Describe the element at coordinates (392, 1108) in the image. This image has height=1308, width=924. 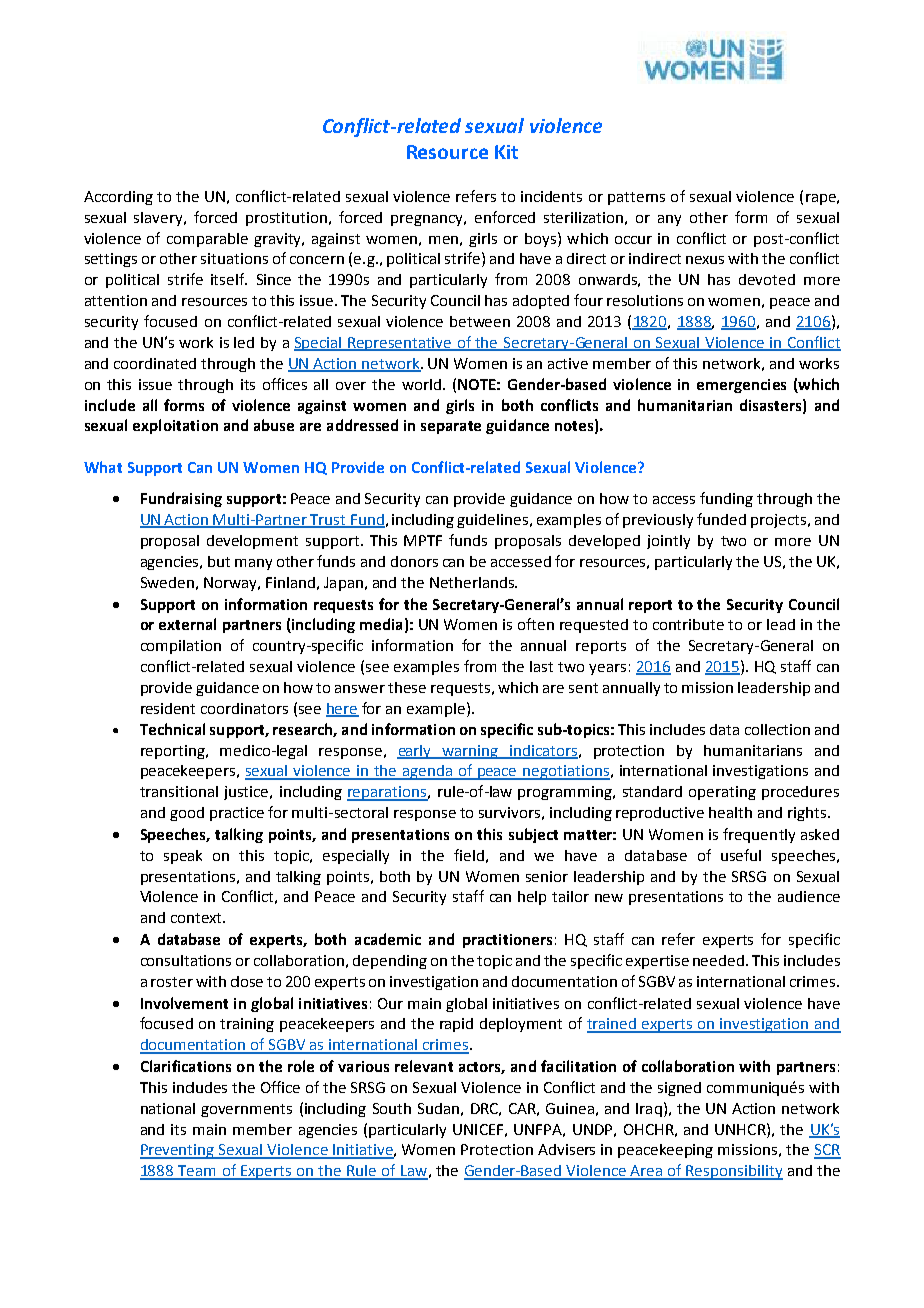
I see `South` at that location.
